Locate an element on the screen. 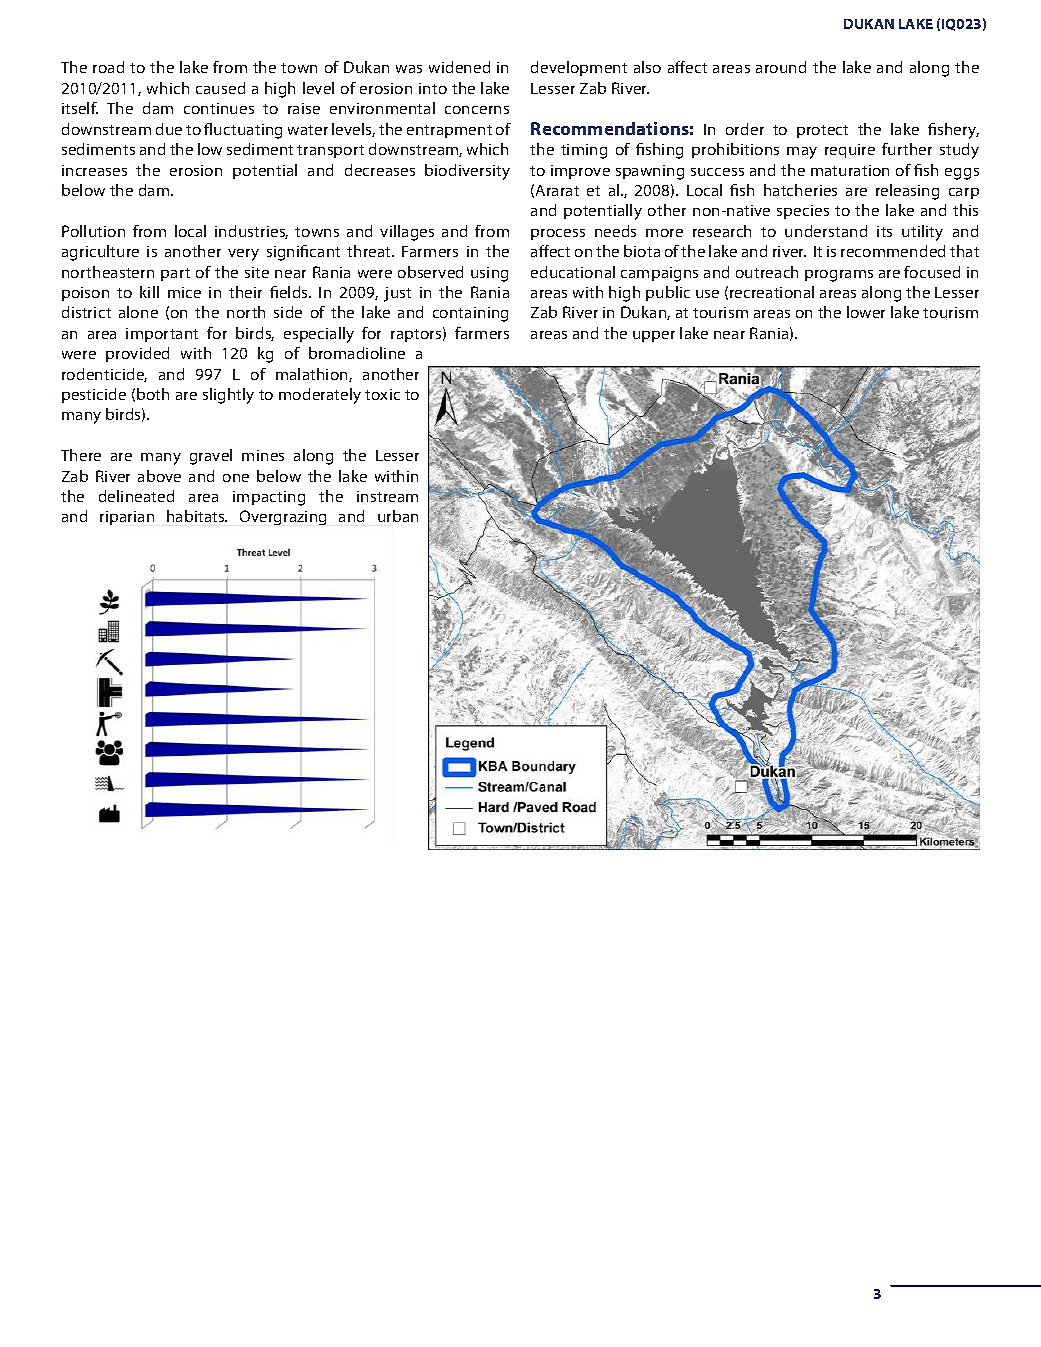  around is located at coordinates (781, 67).
